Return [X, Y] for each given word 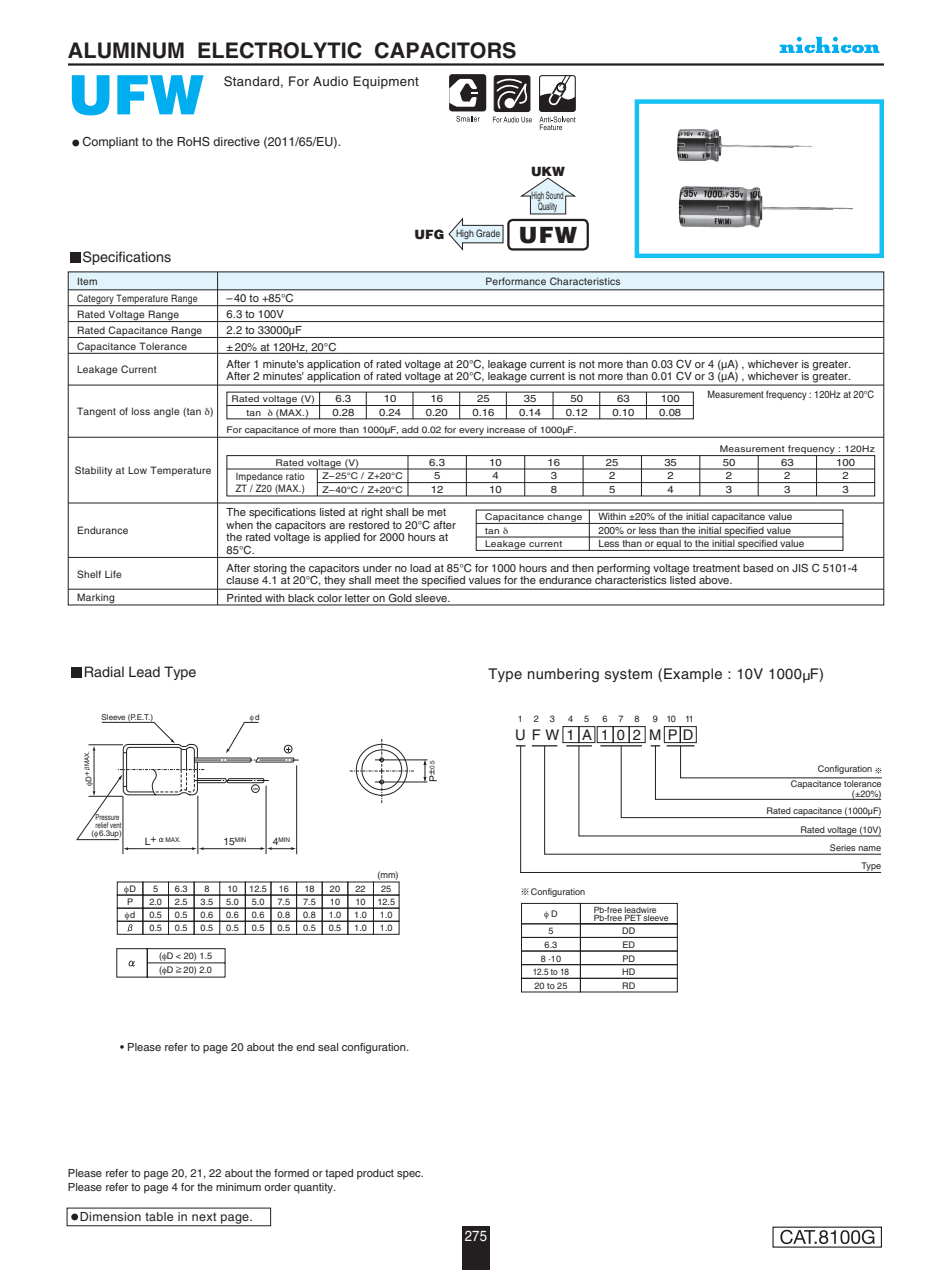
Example [693, 675]
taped [339, 1174]
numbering [563, 675]
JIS [800, 567]
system [628, 675]
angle [167, 412]
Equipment [386, 82]
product [375, 1174]
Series [843, 849]
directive [236, 141]
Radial [104, 671]
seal [328, 1047]
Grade [488, 233]
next [204, 1216]
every [471, 432]
